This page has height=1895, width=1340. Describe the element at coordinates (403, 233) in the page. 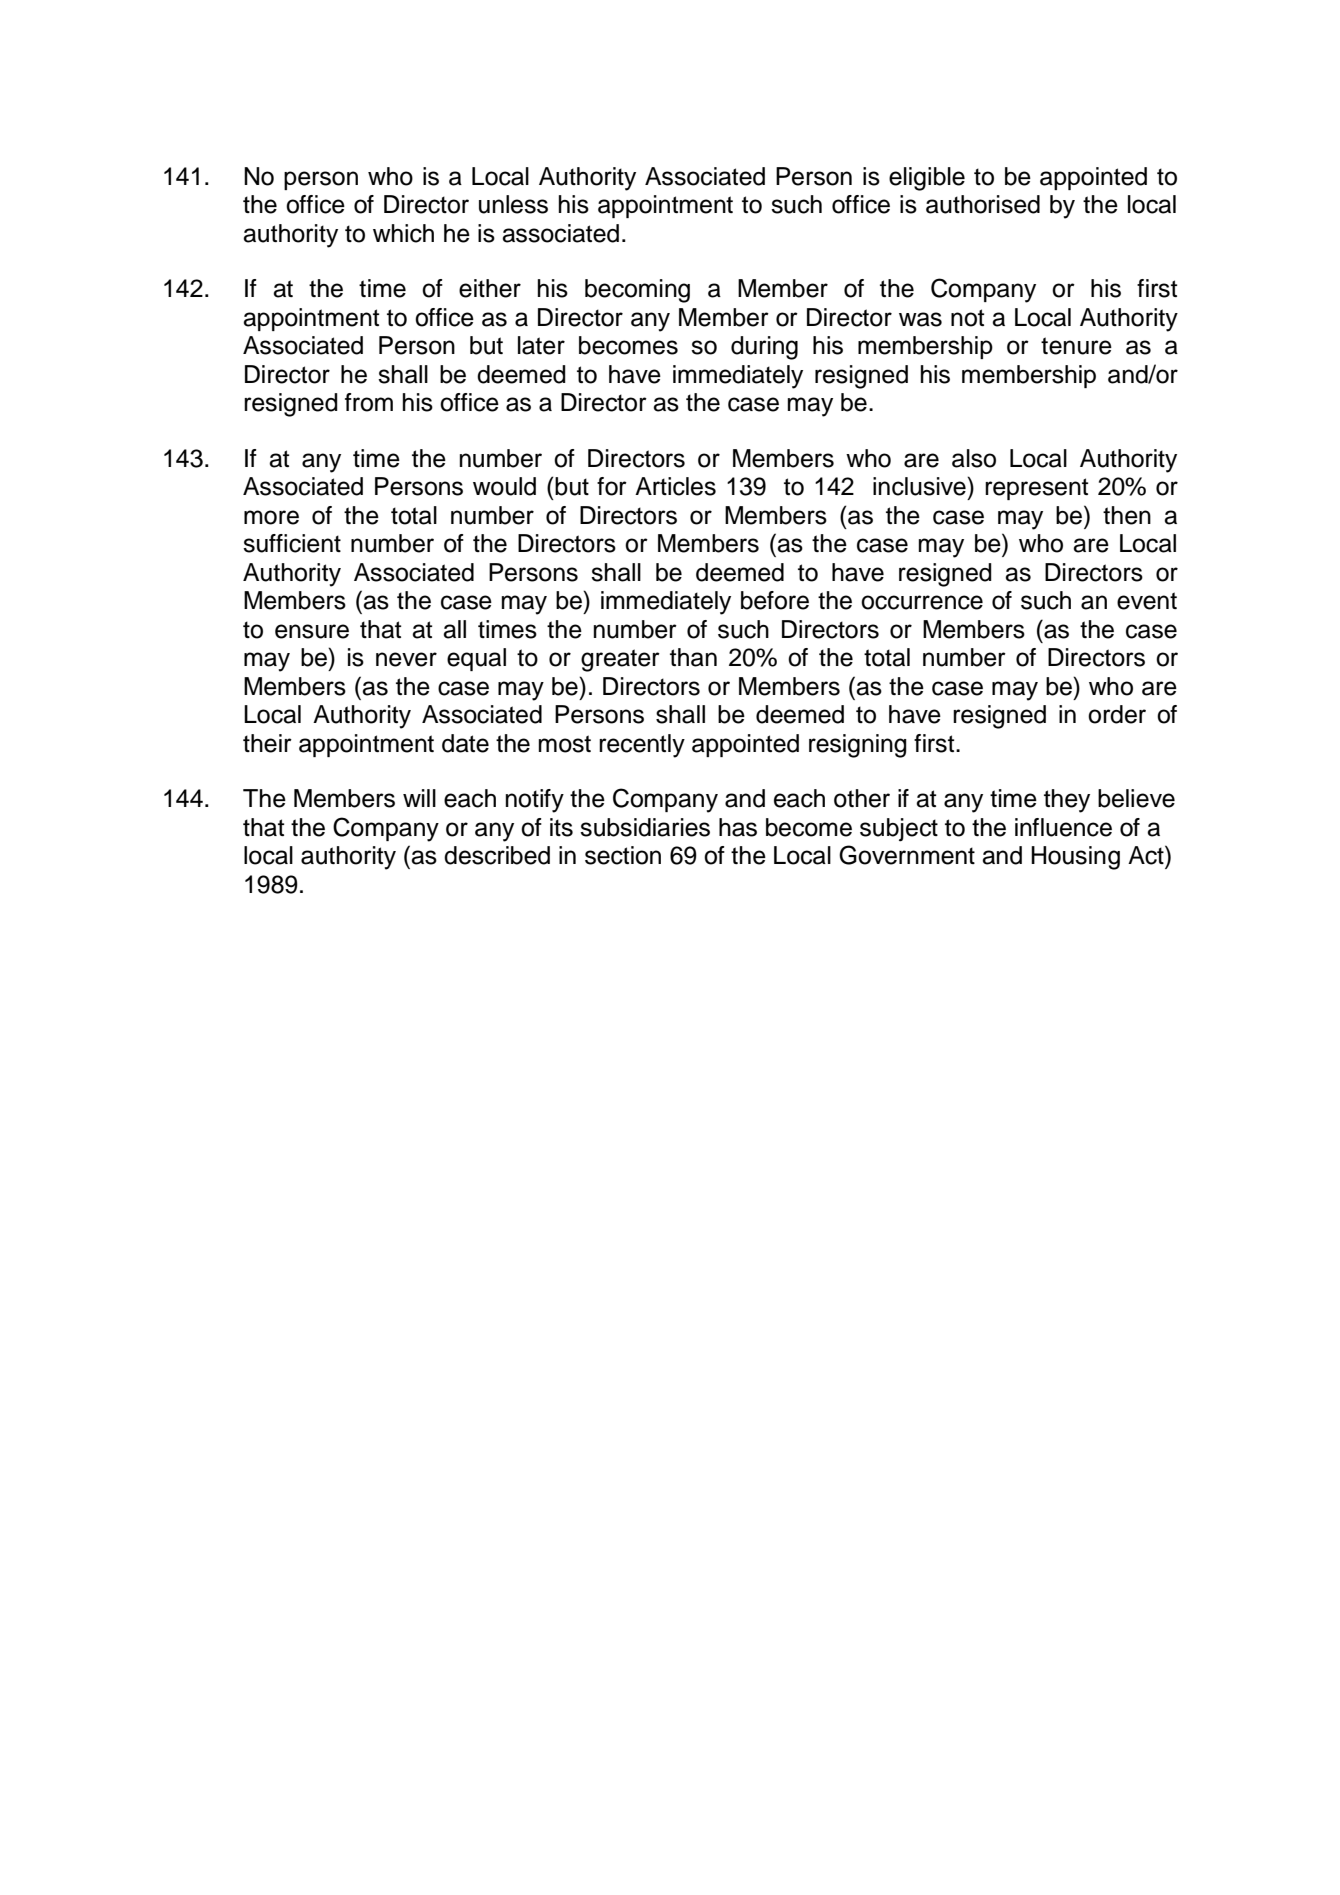

I see `which` at that location.
